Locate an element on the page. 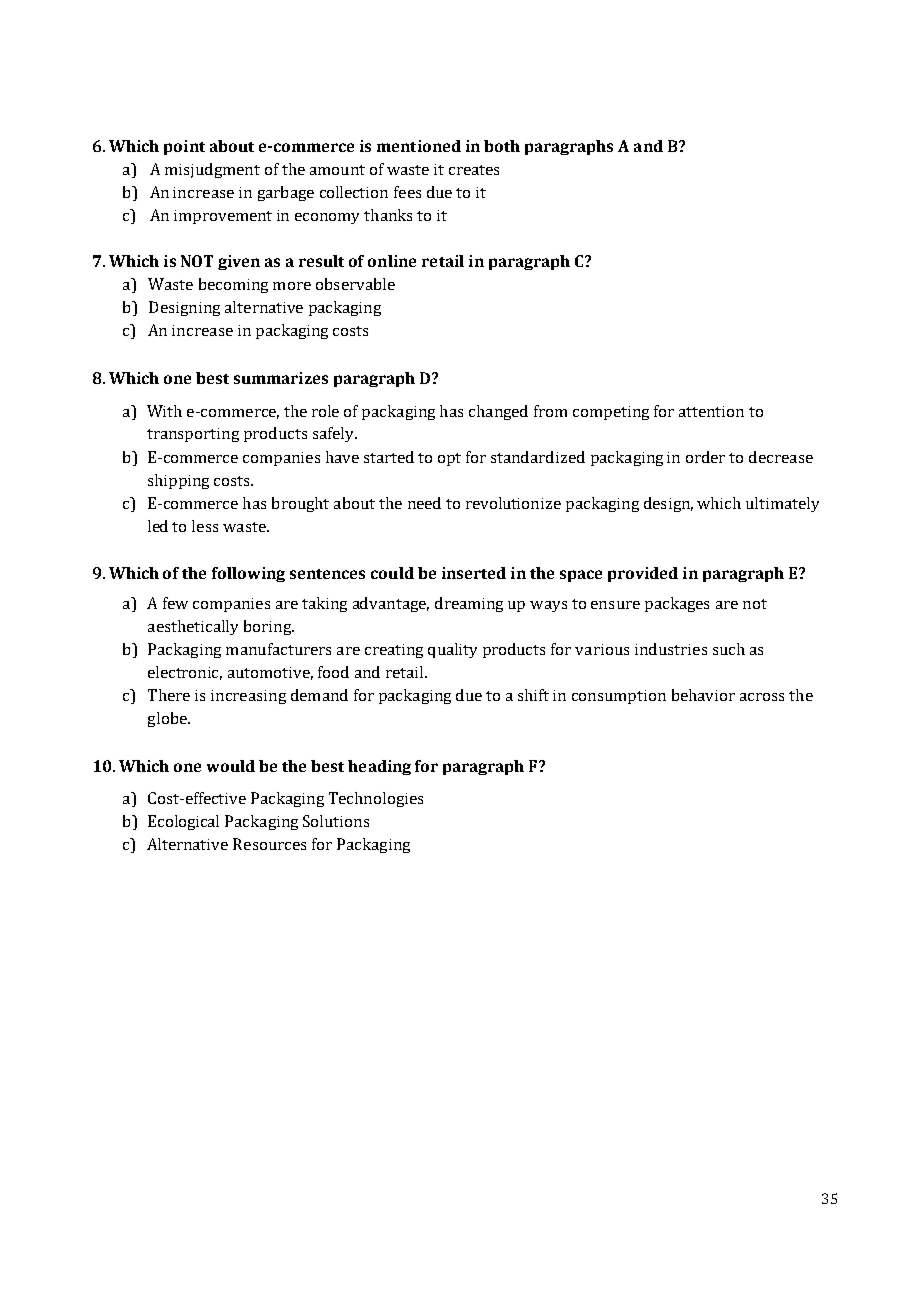 The height and width of the page is (1307, 924). packages is located at coordinates (677, 604).
